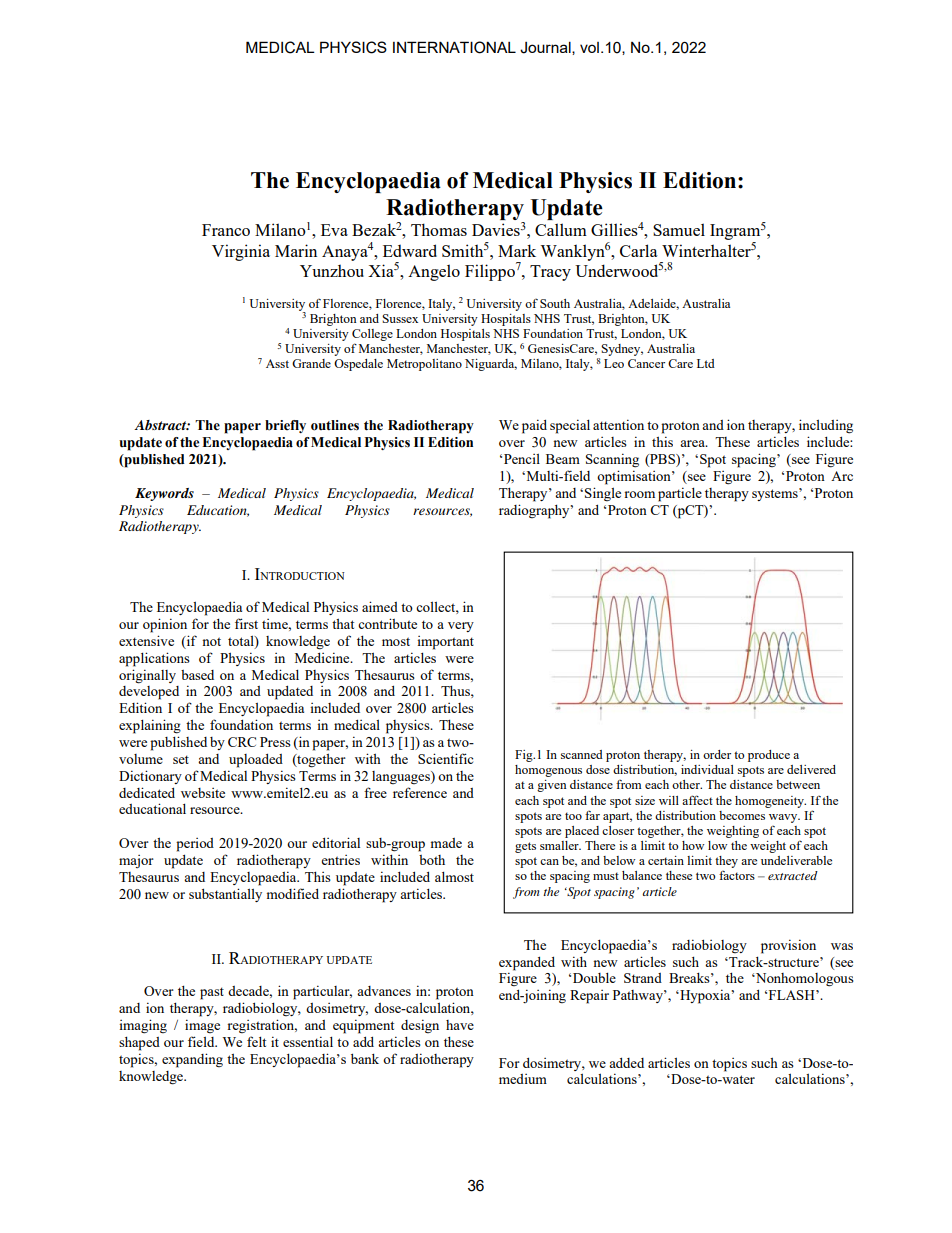 The image size is (952, 1233). I want to click on Ltd, so click(706, 363).
